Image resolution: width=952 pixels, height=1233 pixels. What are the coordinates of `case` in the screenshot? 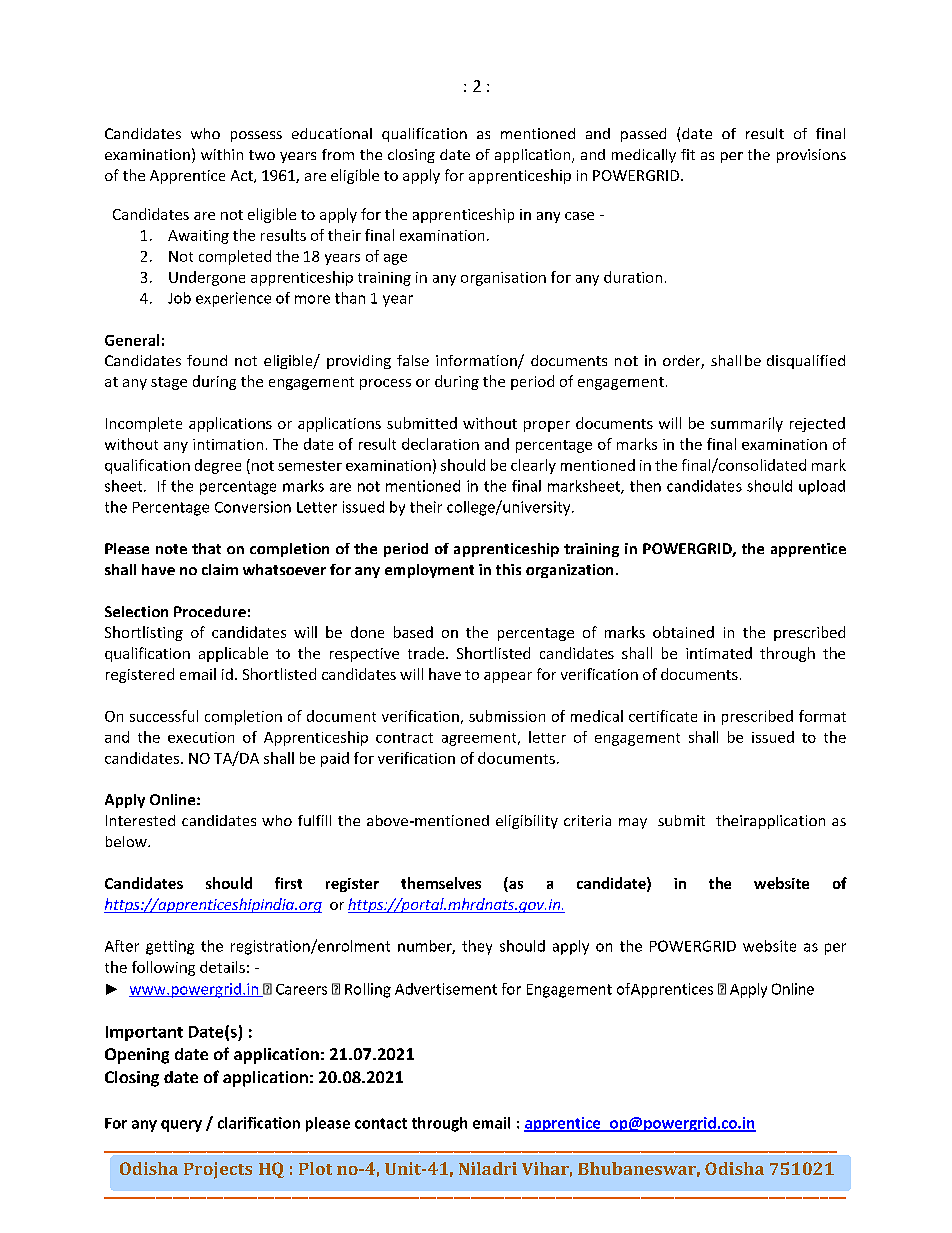 It's located at (579, 216).
